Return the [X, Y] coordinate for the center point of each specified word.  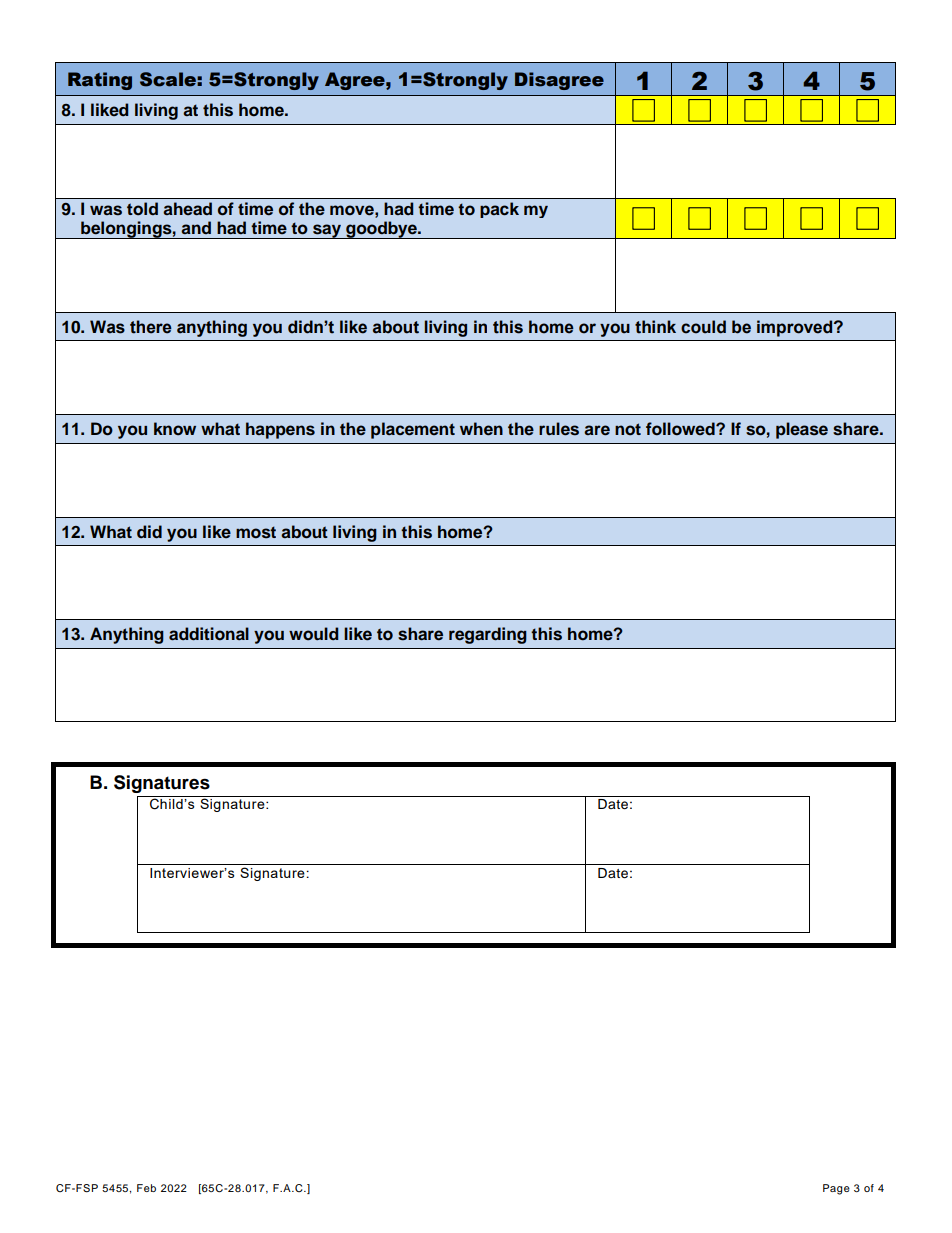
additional [209, 634]
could [703, 327]
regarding [488, 635]
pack [499, 210]
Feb [146, 1188]
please [802, 430]
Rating [100, 81]
